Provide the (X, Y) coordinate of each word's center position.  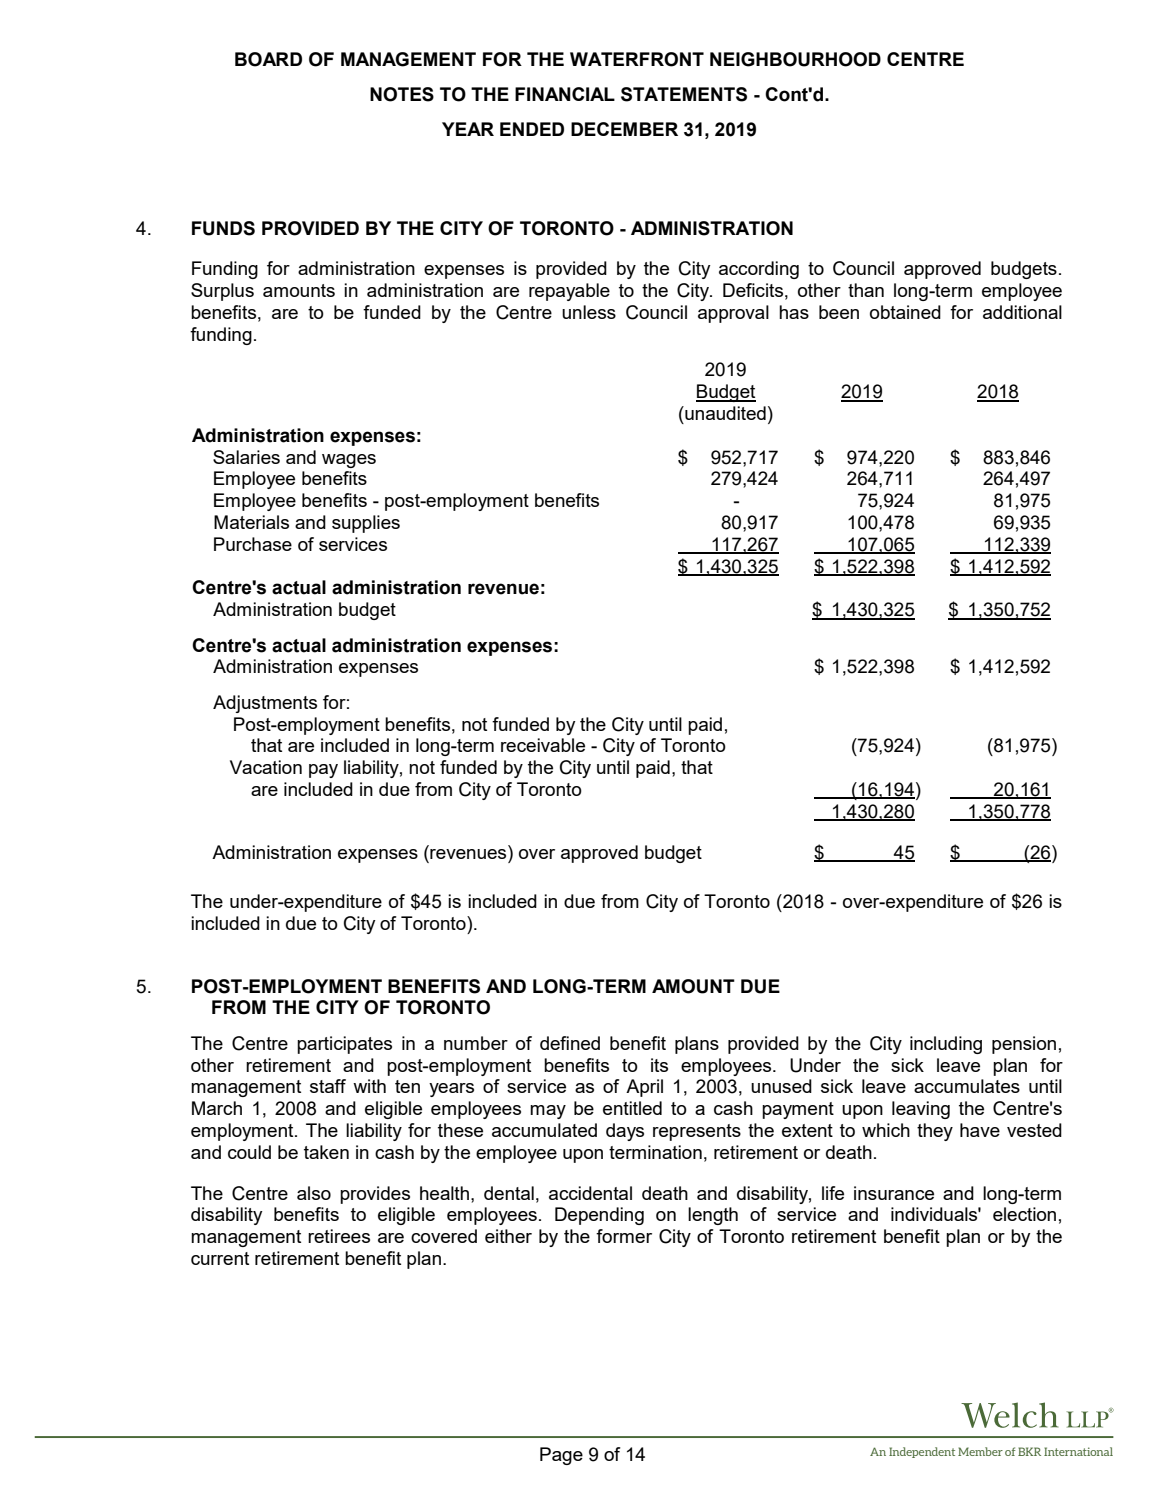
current (220, 1258)
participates (344, 1045)
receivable (543, 745)
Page (561, 1456)
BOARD (268, 59)
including (946, 1045)
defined (570, 1043)
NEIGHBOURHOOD (795, 59)
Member (980, 1451)
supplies (366, 524)
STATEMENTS (684, 94)
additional (1022, 312)
